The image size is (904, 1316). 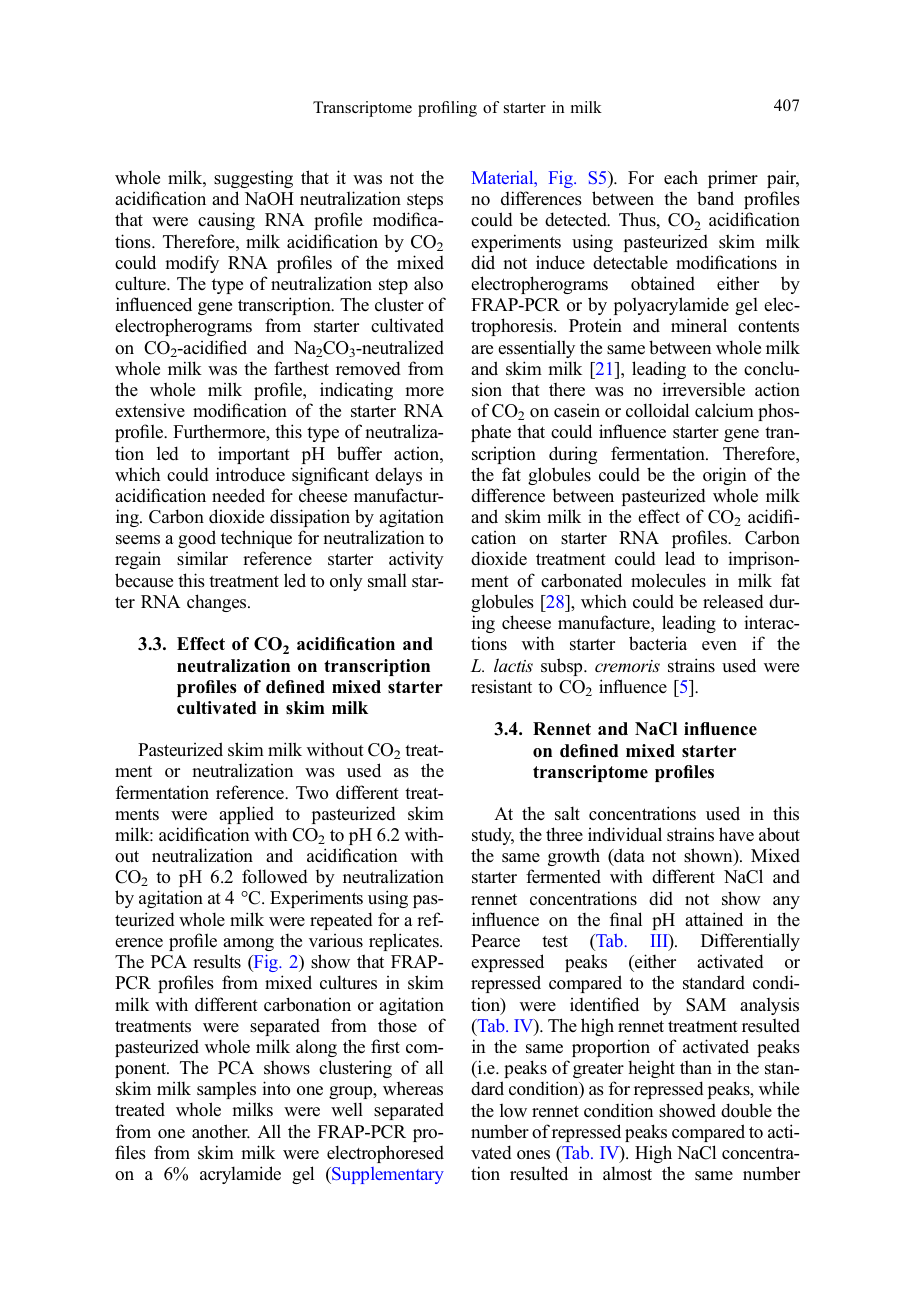 I want to click on Pearce, so click(x=495, y=941).
